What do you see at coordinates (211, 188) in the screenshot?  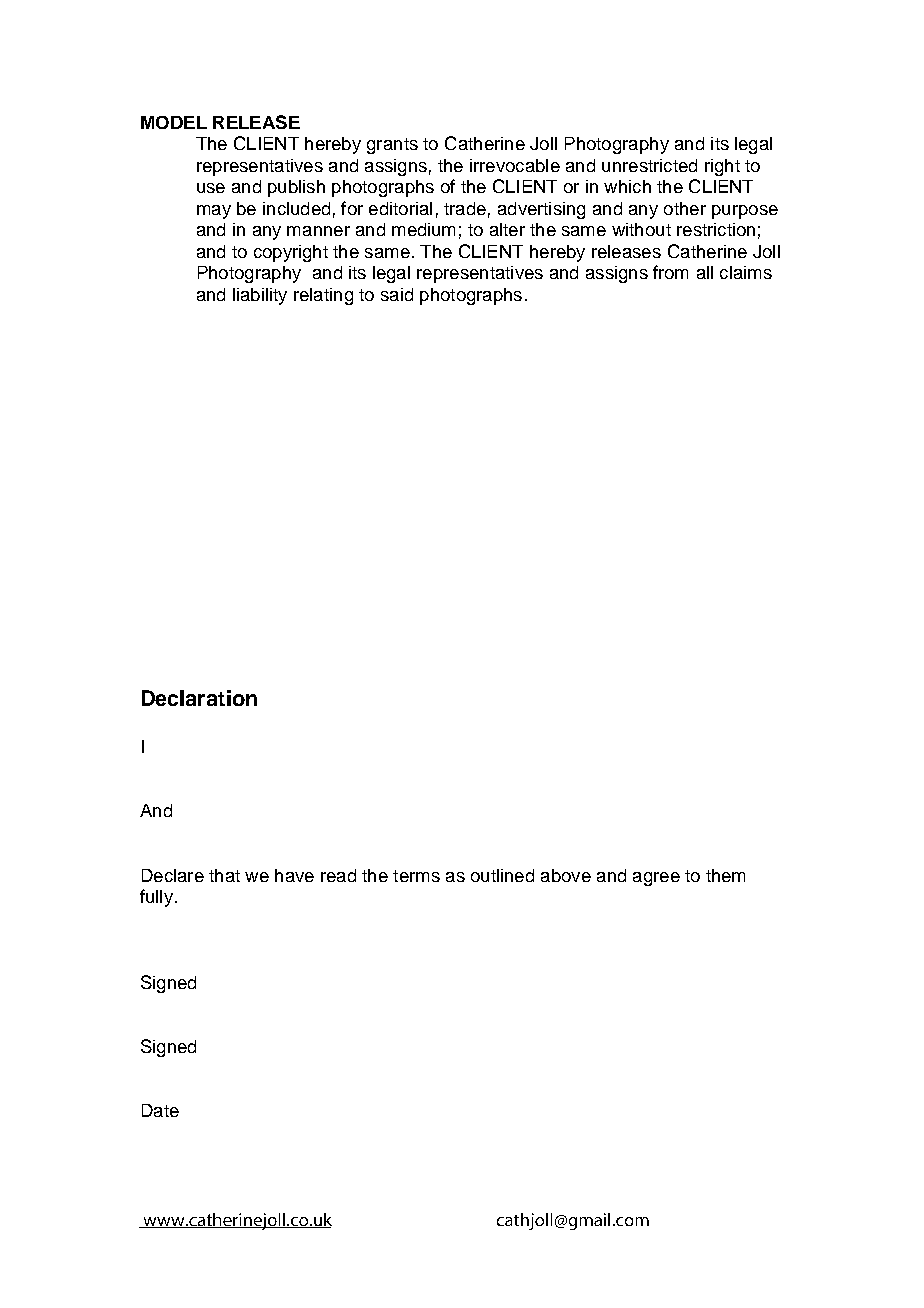 I see `use` at bounding box center [211, 188].
